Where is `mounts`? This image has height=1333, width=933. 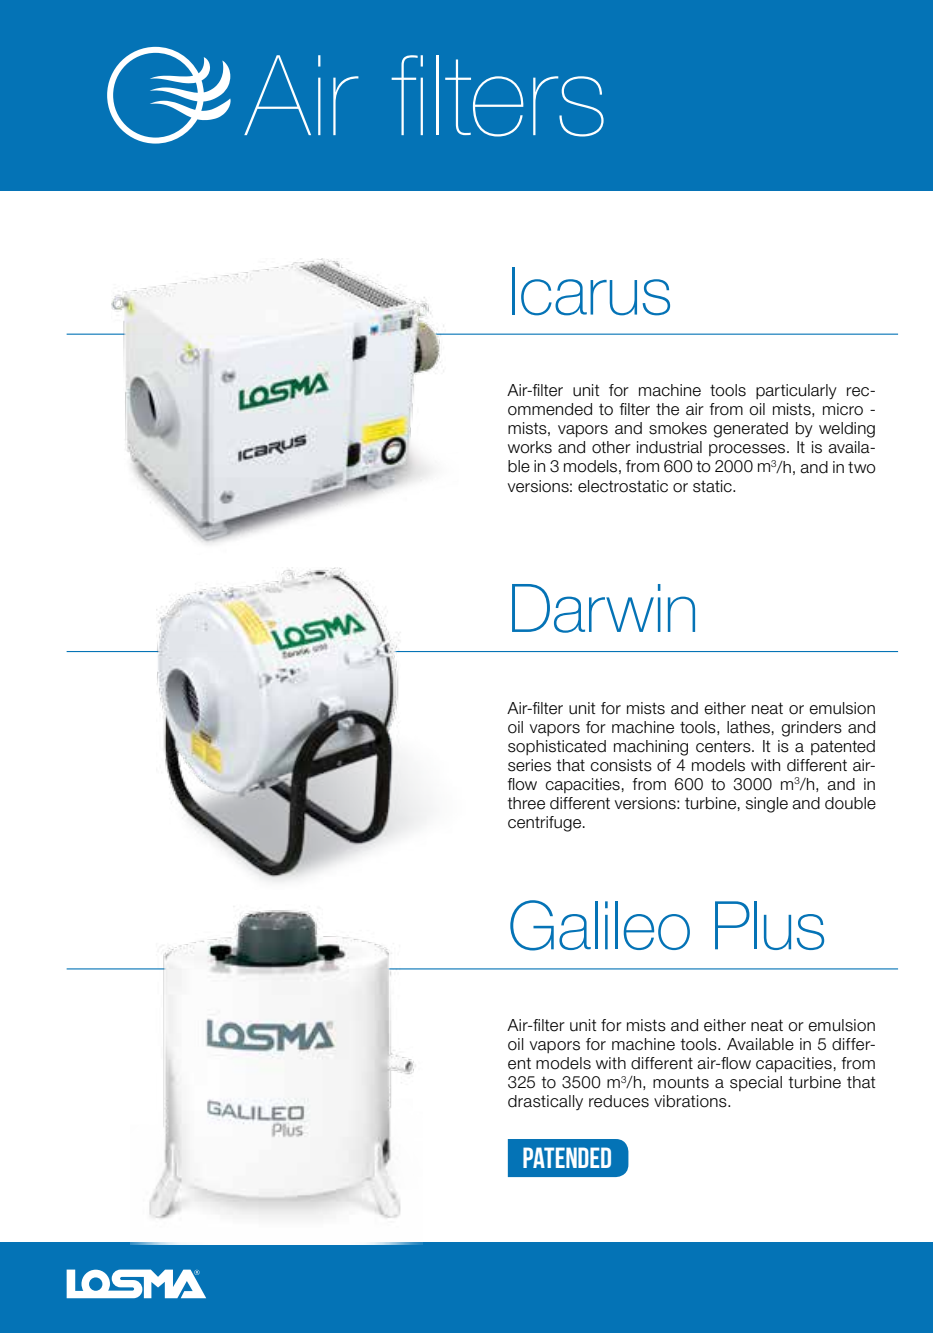 mounts is located at coordinates (681, 1082).
